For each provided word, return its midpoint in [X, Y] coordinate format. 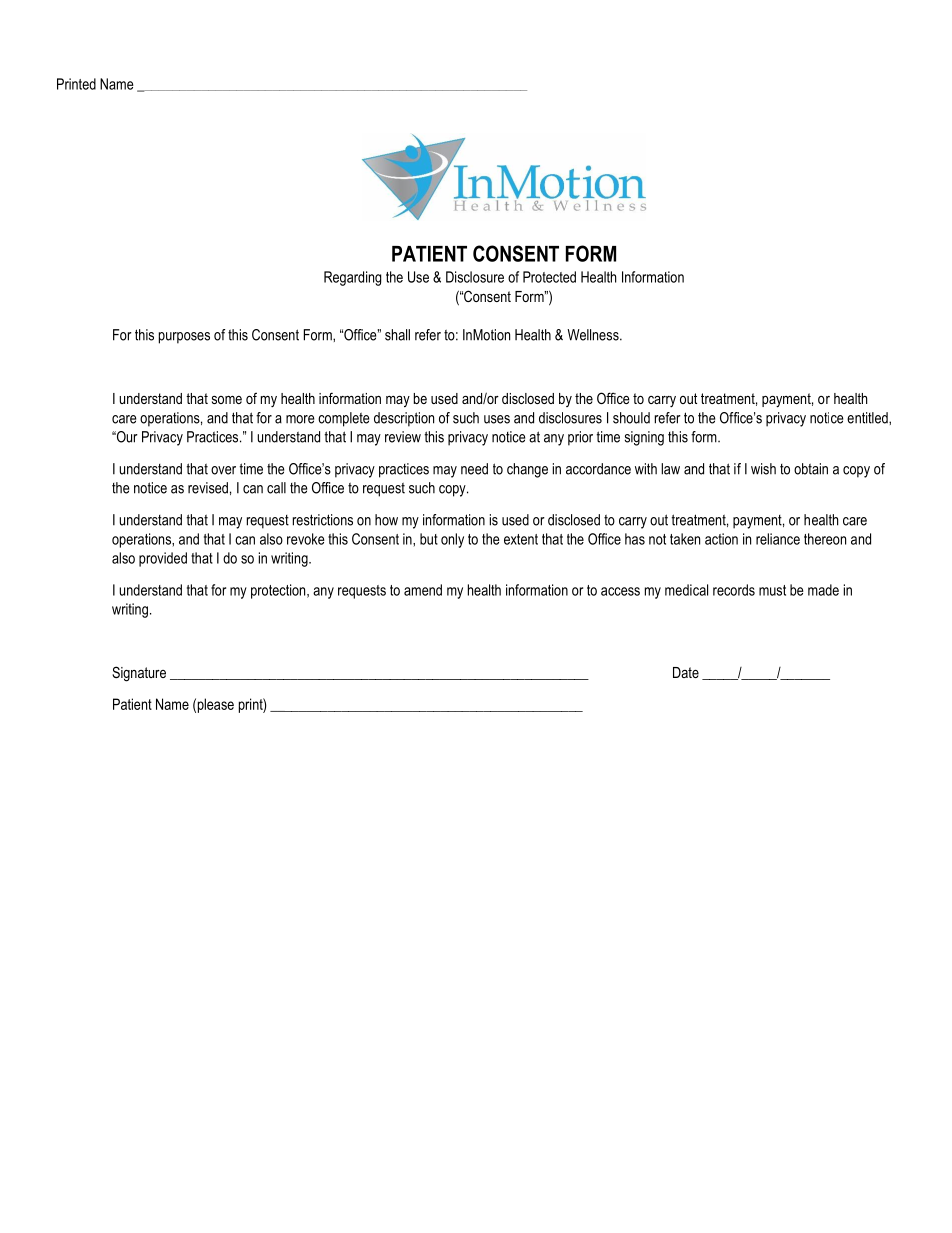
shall [397, 335]
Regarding [352, 278]
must [772, 590]
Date [686, 672]
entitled [868, 418]
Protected [549, 277]
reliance [778, 539]
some [227, 400]
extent [521, 539]
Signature [139, 674]
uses [497, 419]
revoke [306, 539]
